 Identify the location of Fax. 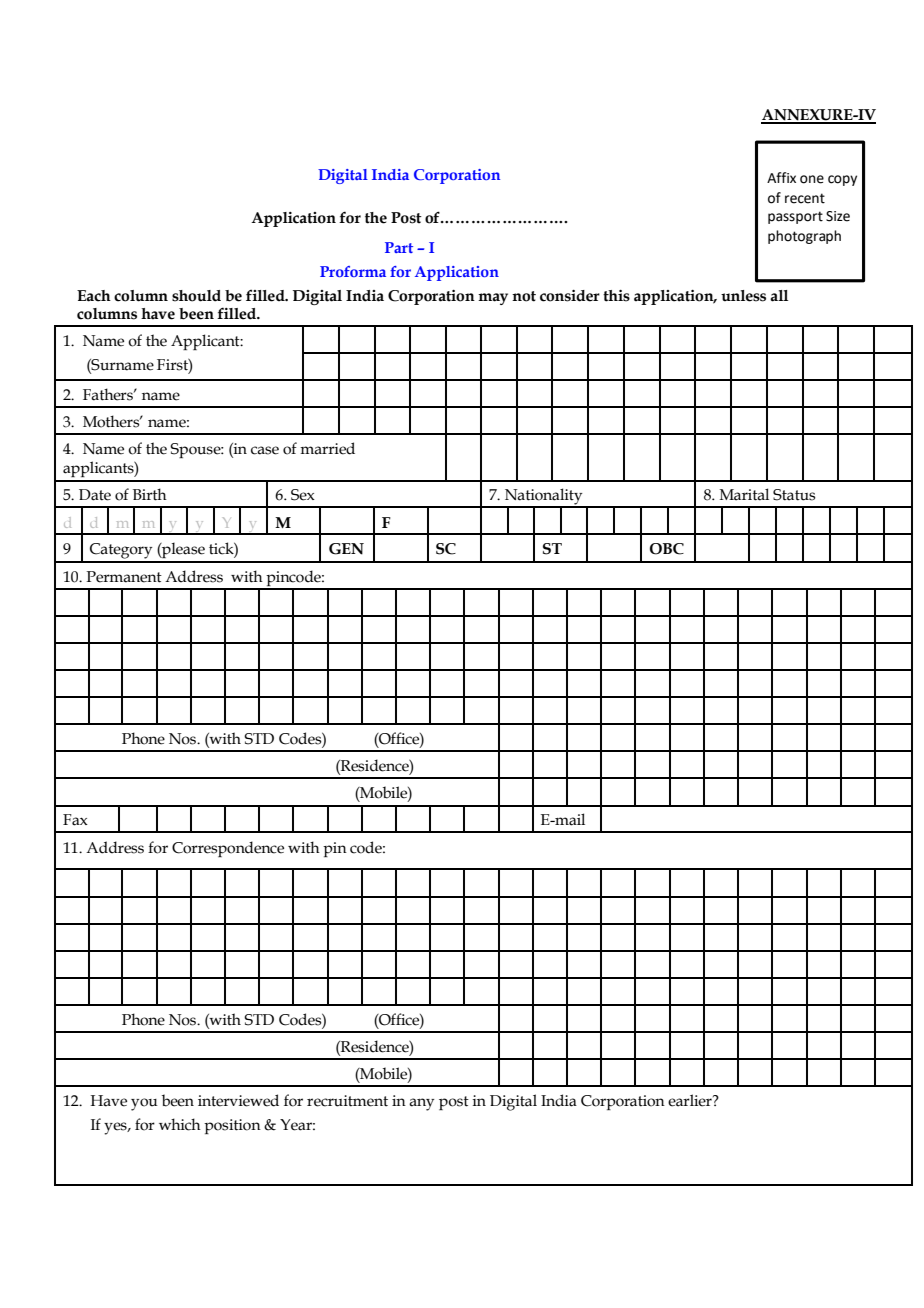
(75, 820).
